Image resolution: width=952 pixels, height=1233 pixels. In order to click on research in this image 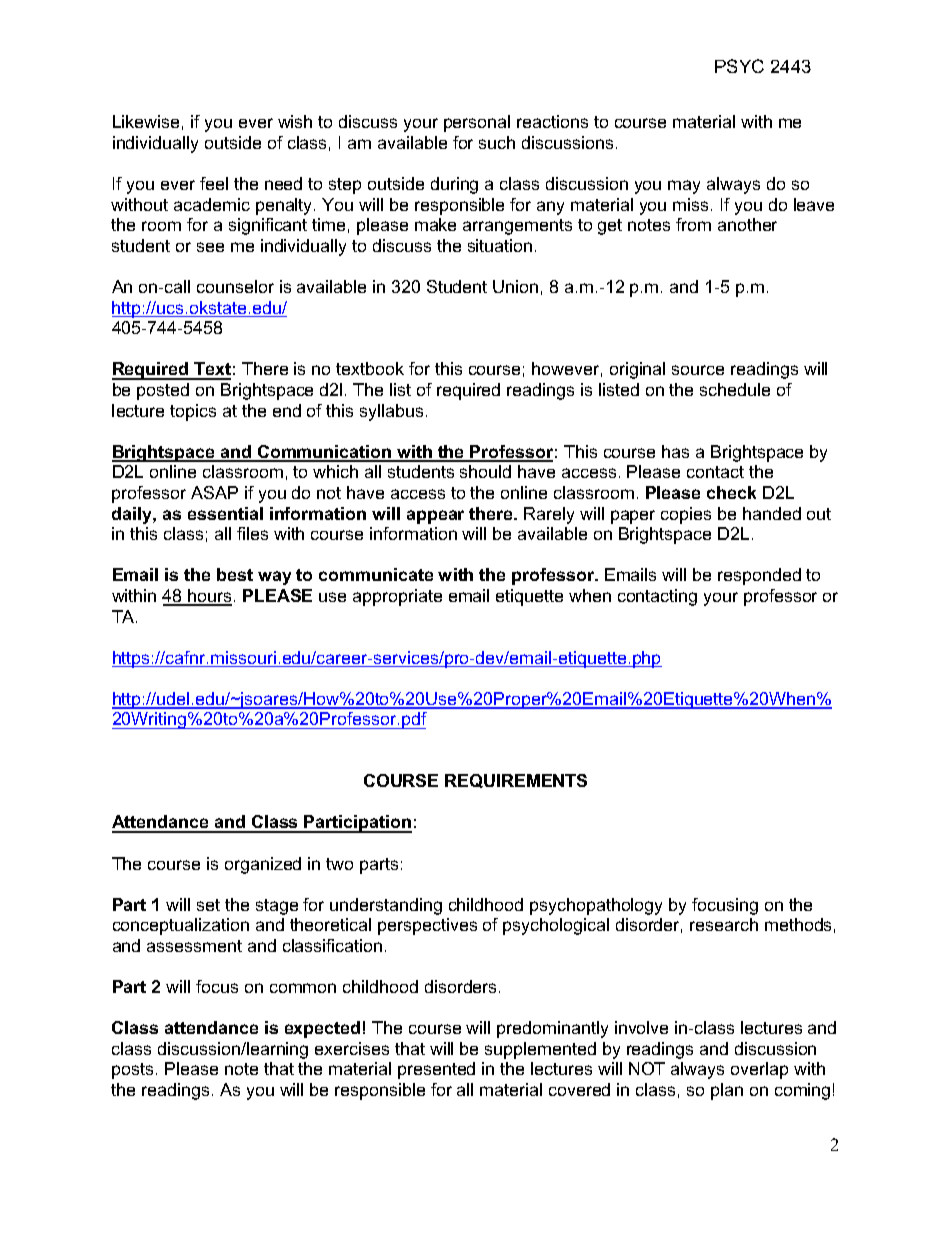, I will do `click(724, 924)`.
